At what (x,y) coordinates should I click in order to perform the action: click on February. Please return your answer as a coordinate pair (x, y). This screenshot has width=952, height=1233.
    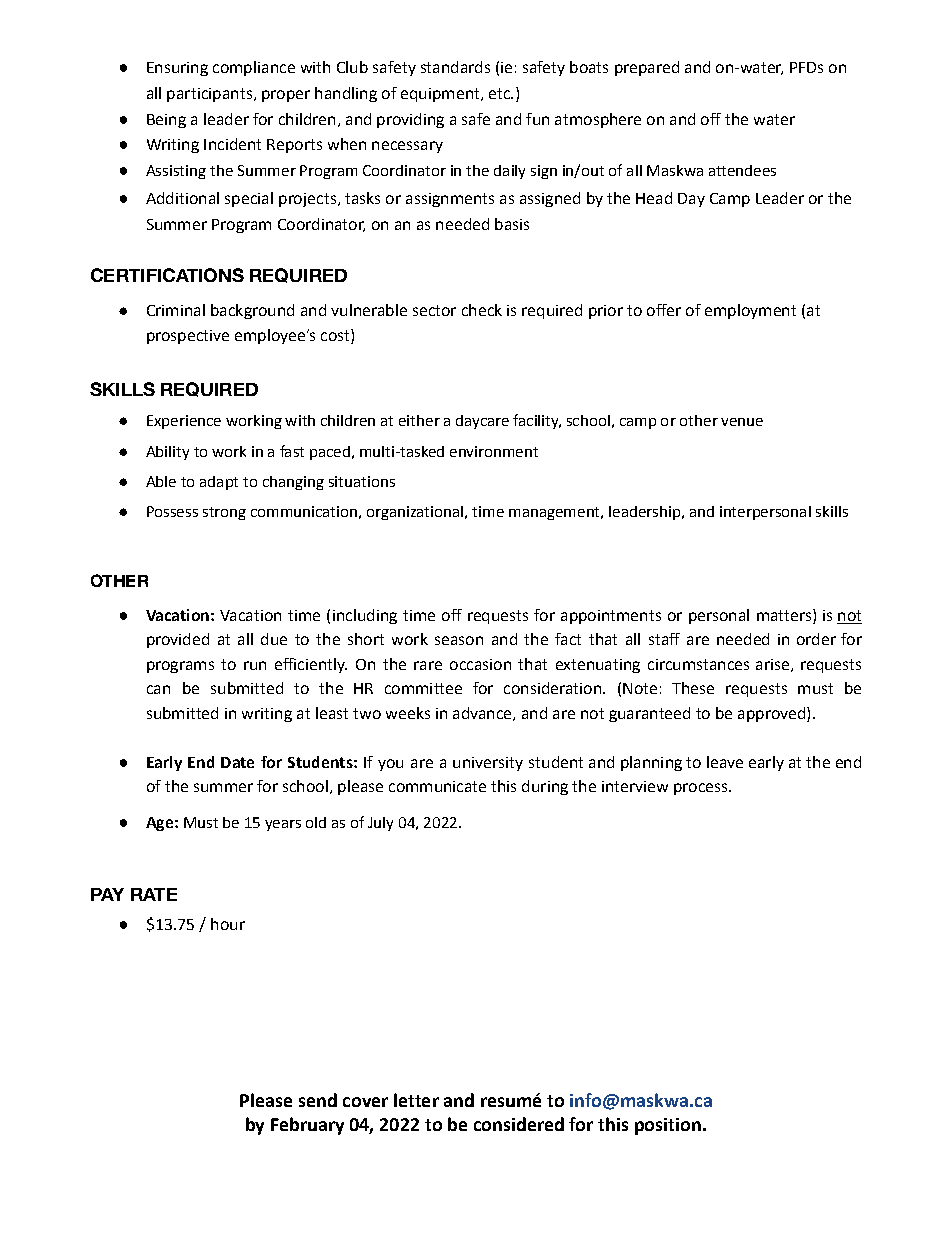
    Looking at the image, I should click on (307, 1126).
